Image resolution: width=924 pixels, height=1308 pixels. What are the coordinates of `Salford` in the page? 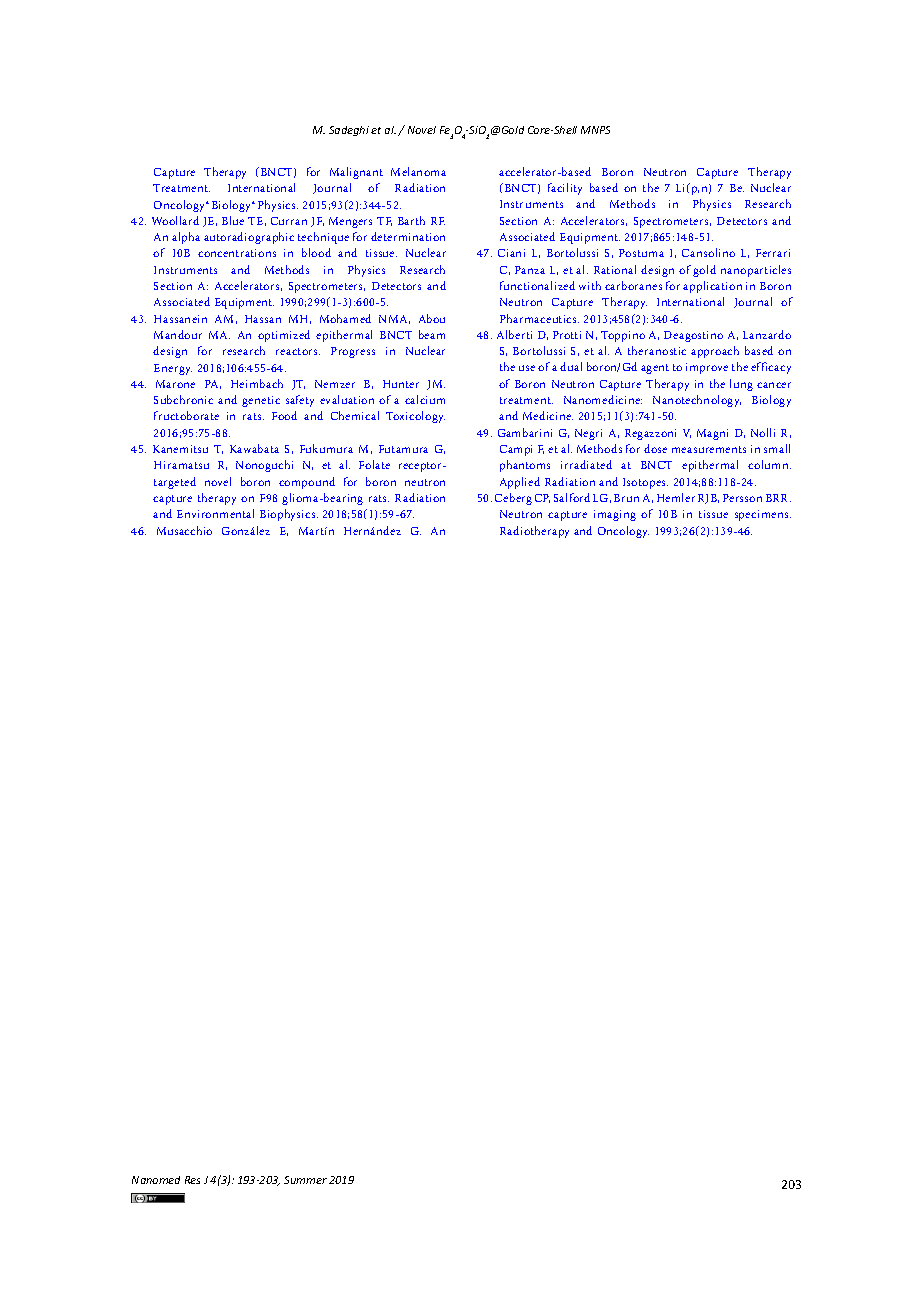 It's located at (572, 497).
